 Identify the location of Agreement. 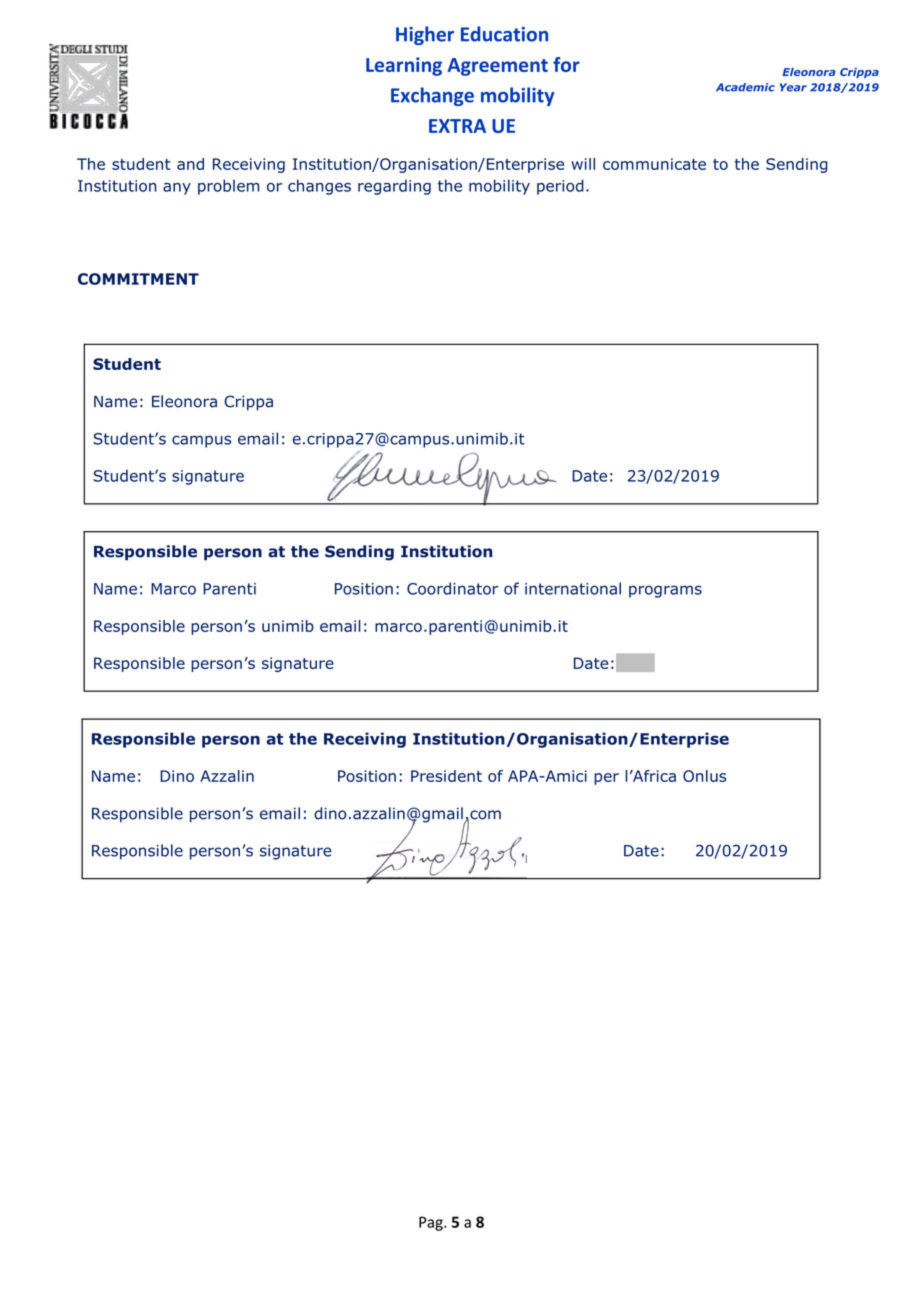
(498, 67).
